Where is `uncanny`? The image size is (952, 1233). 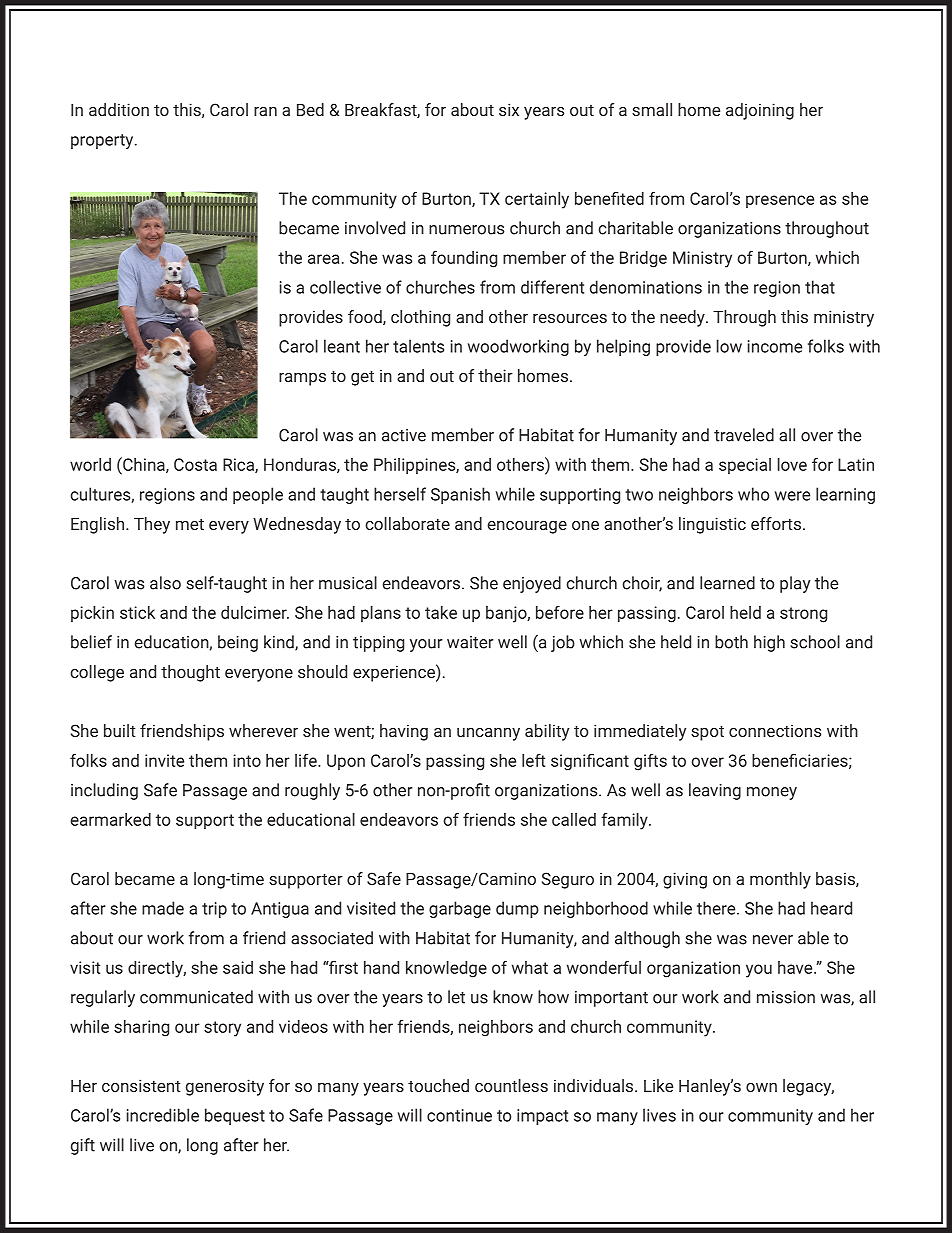 uncanny is located at coordinates (488, 734).
